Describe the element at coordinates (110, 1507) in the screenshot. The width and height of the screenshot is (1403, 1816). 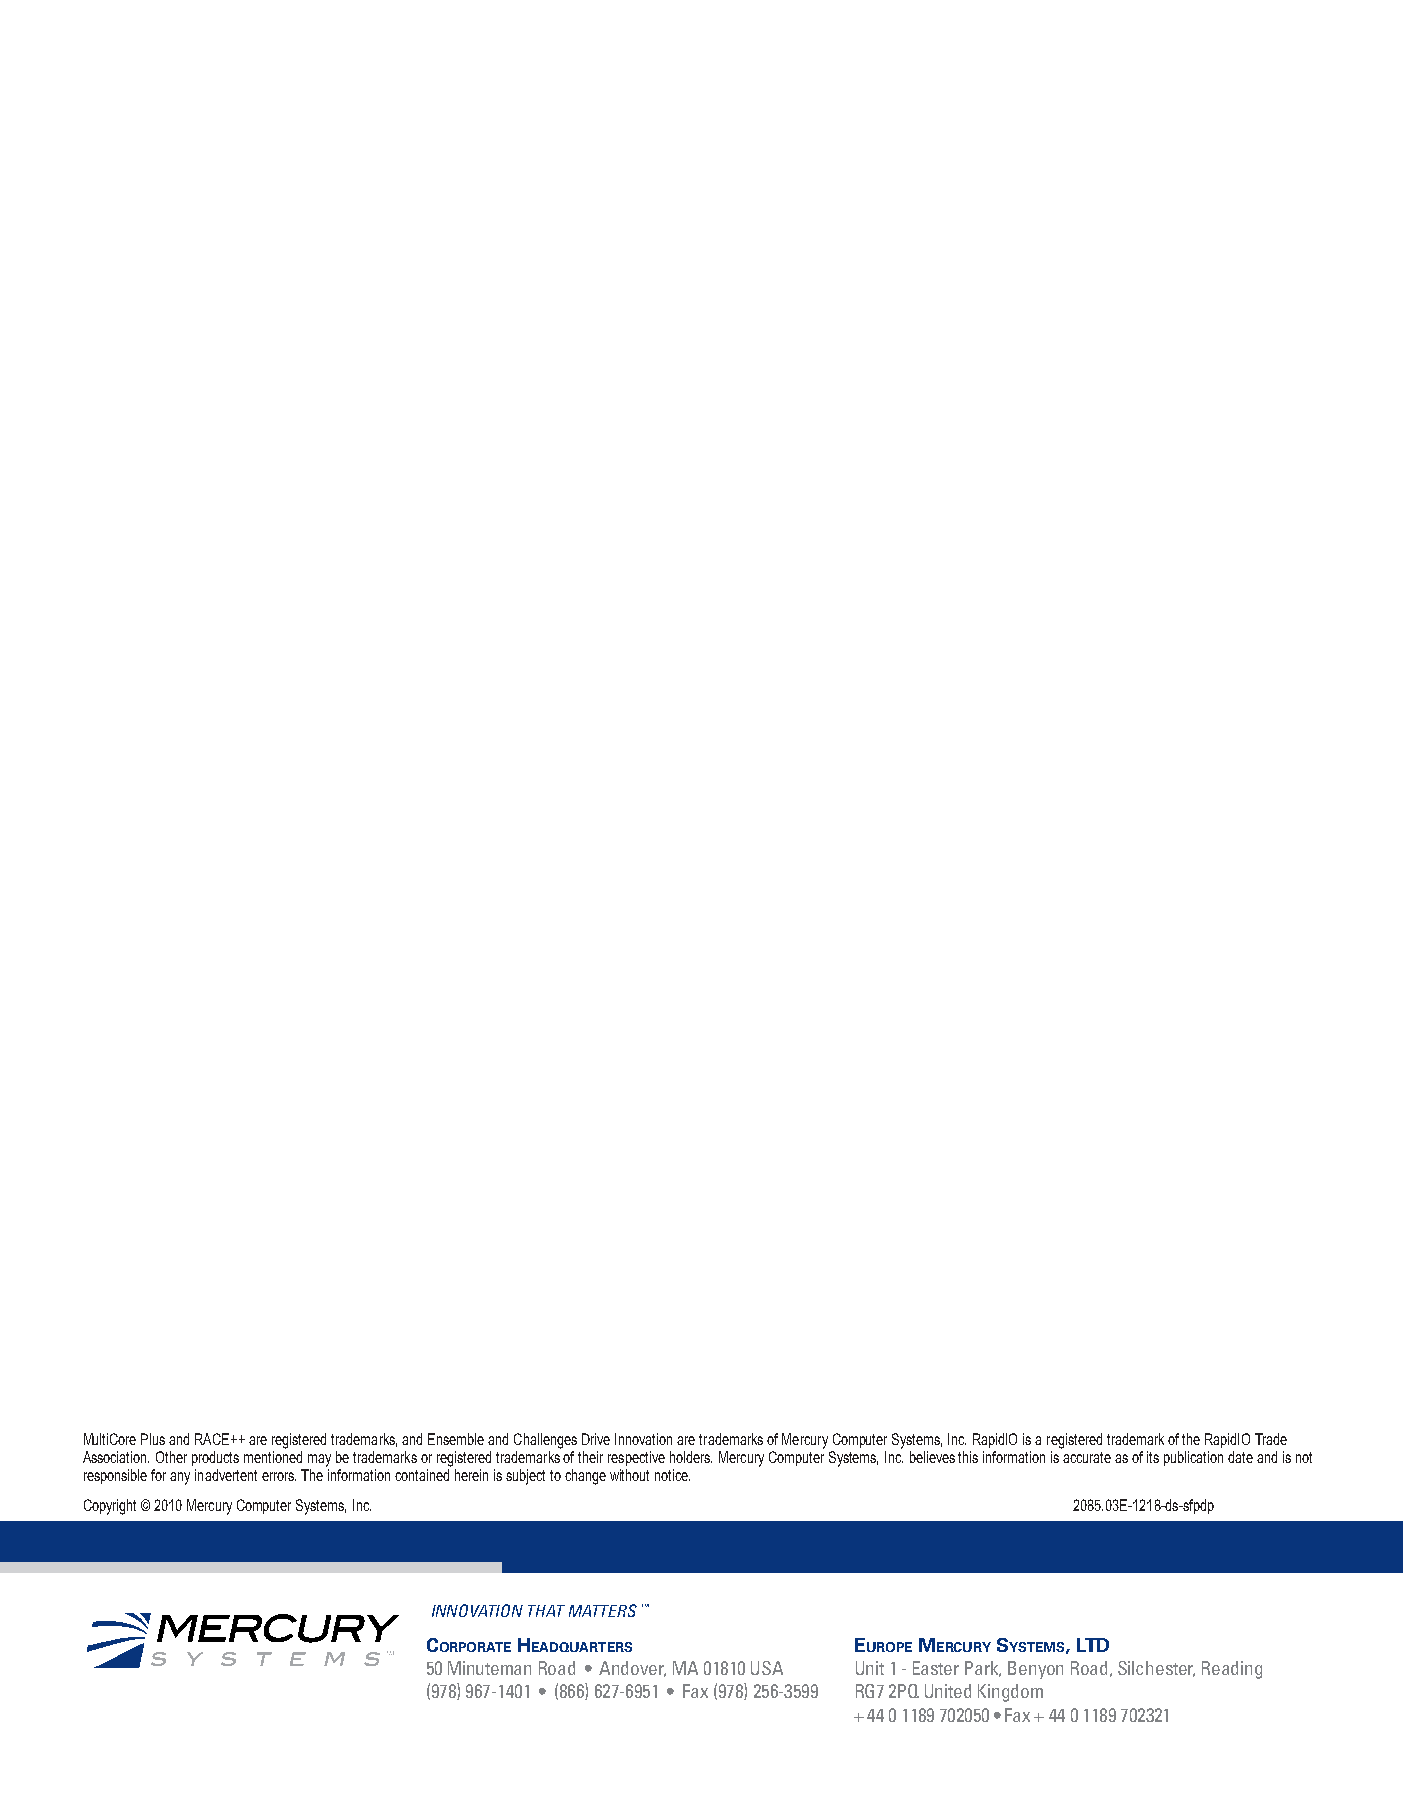
I see `Copyright` at that location.
